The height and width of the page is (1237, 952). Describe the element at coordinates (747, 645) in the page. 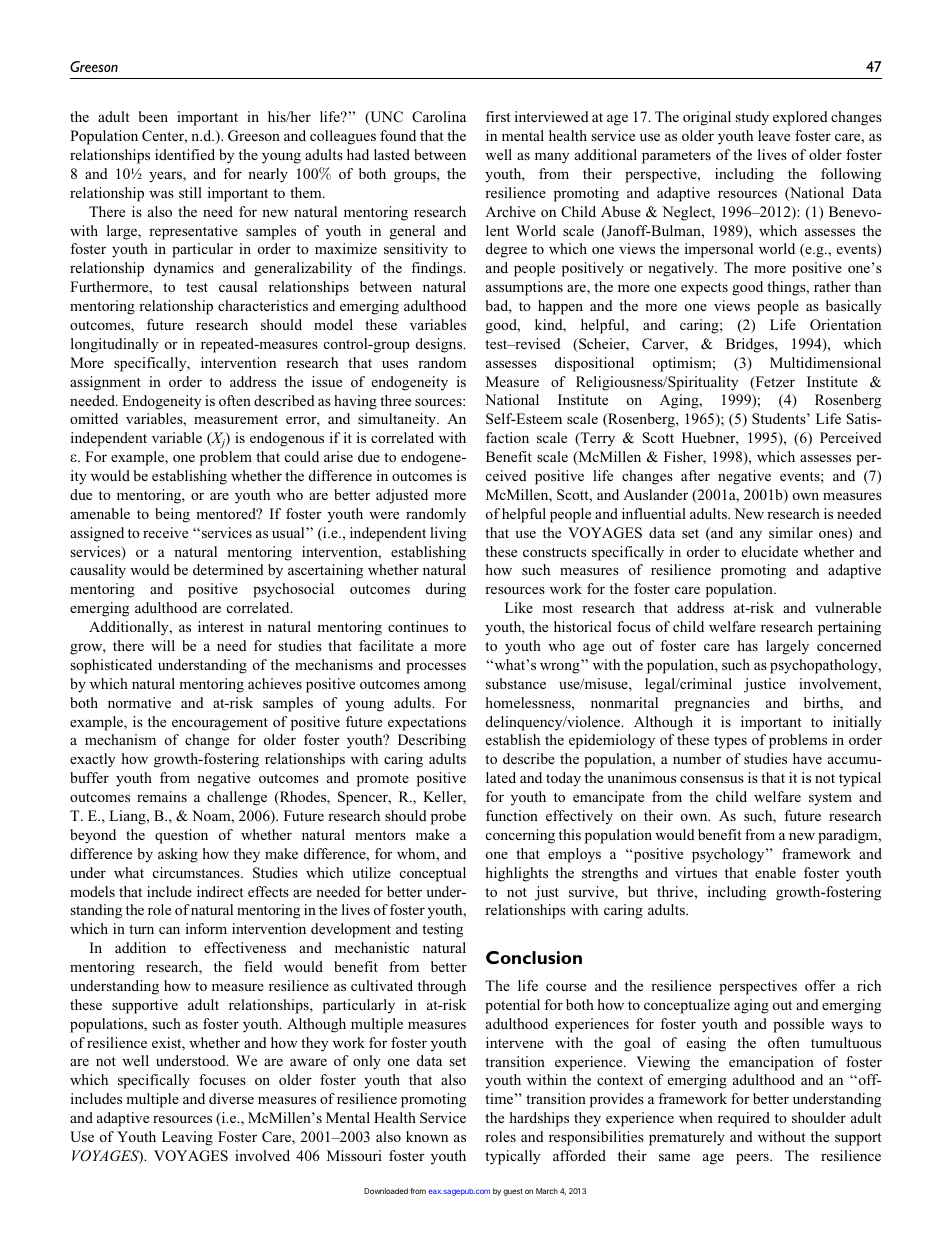

I see `has` at that location.
